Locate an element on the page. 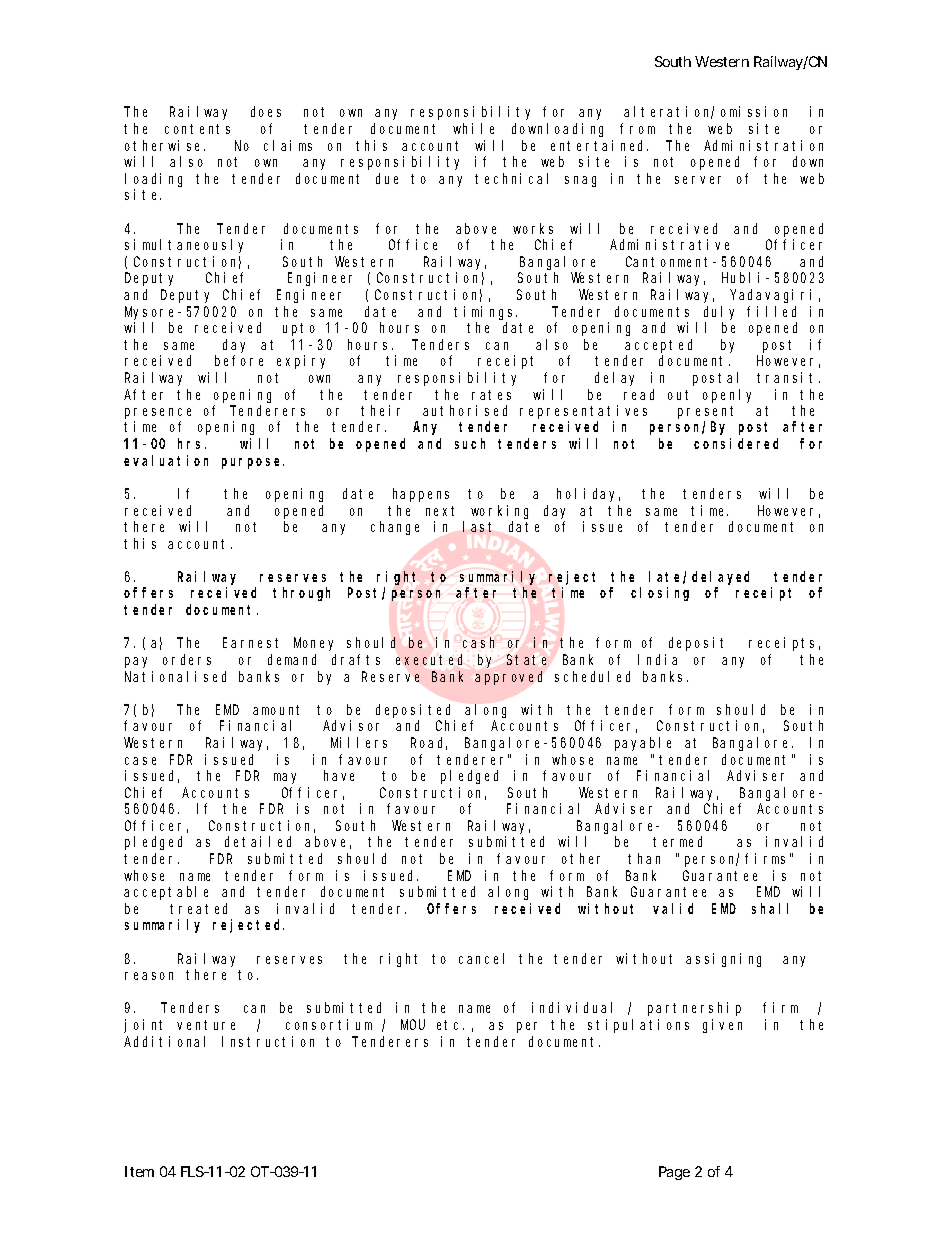  Page is located at coordinates (674, 1173).
